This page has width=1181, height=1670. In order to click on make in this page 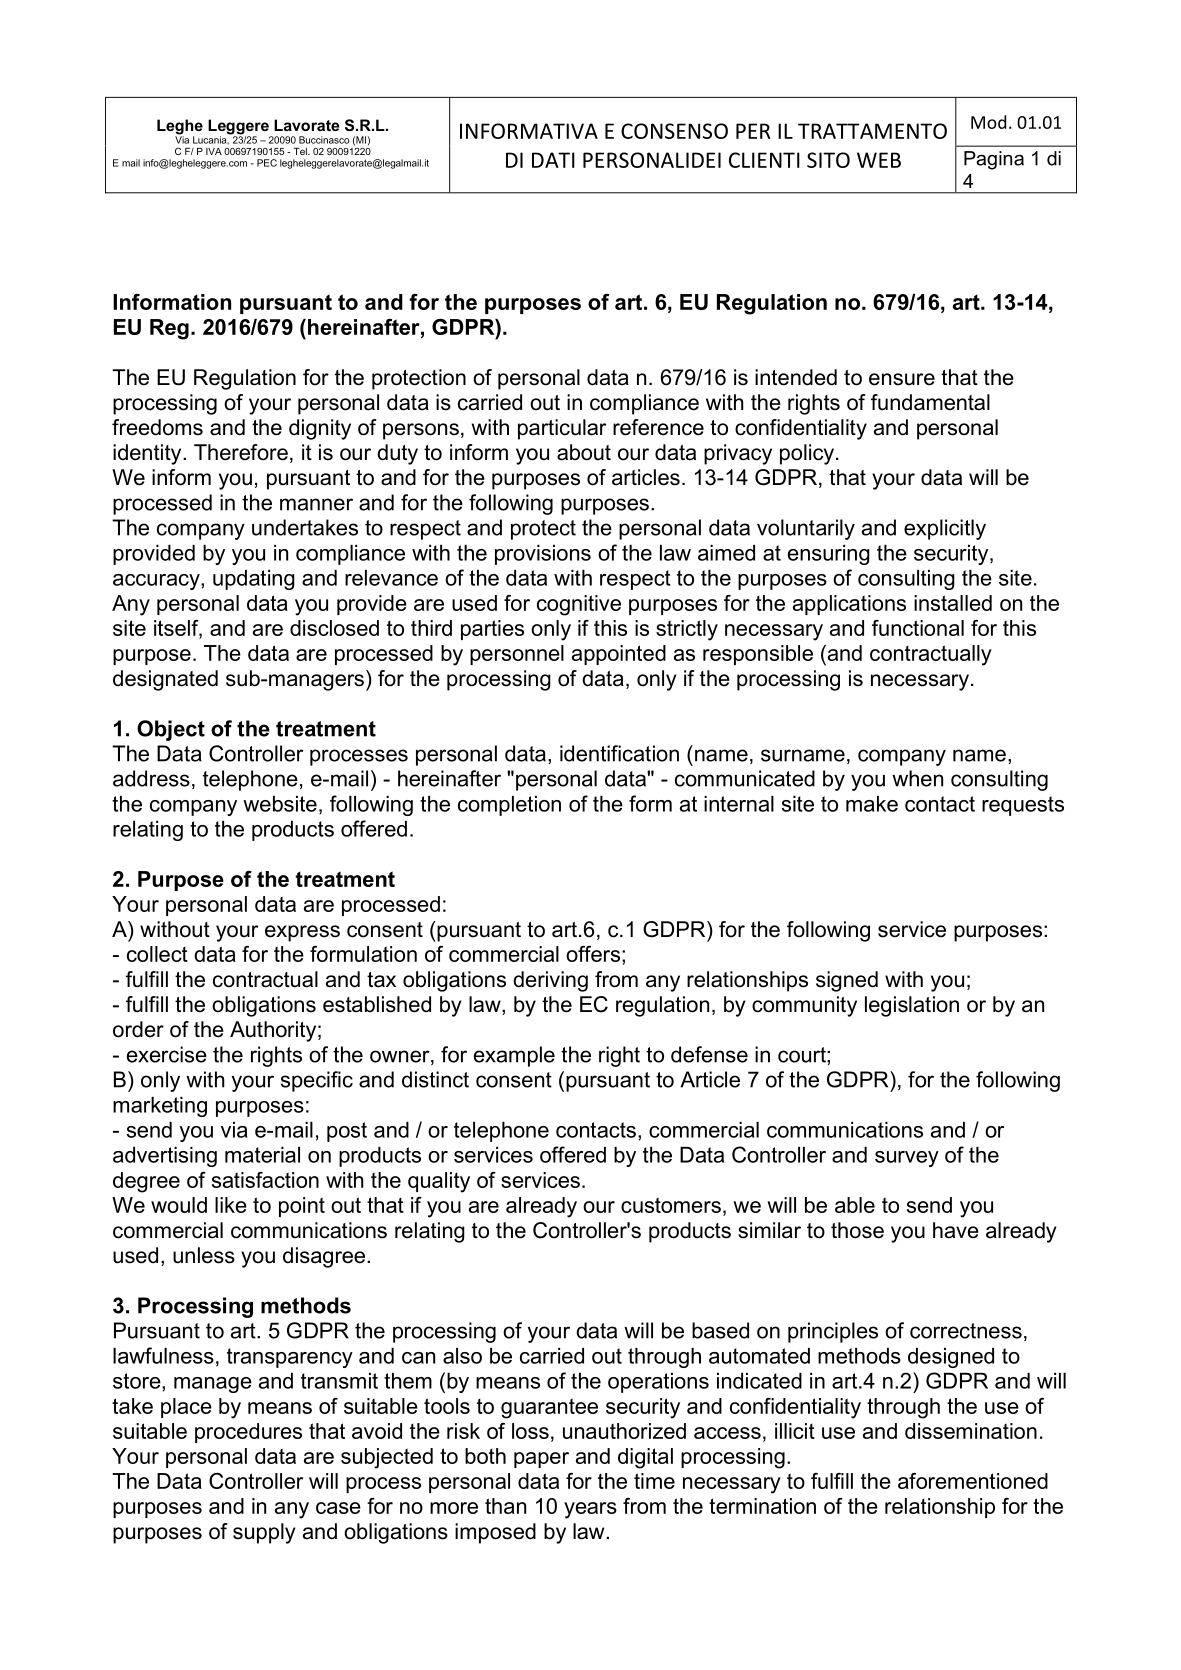, I will do `click(872, 804)`.
